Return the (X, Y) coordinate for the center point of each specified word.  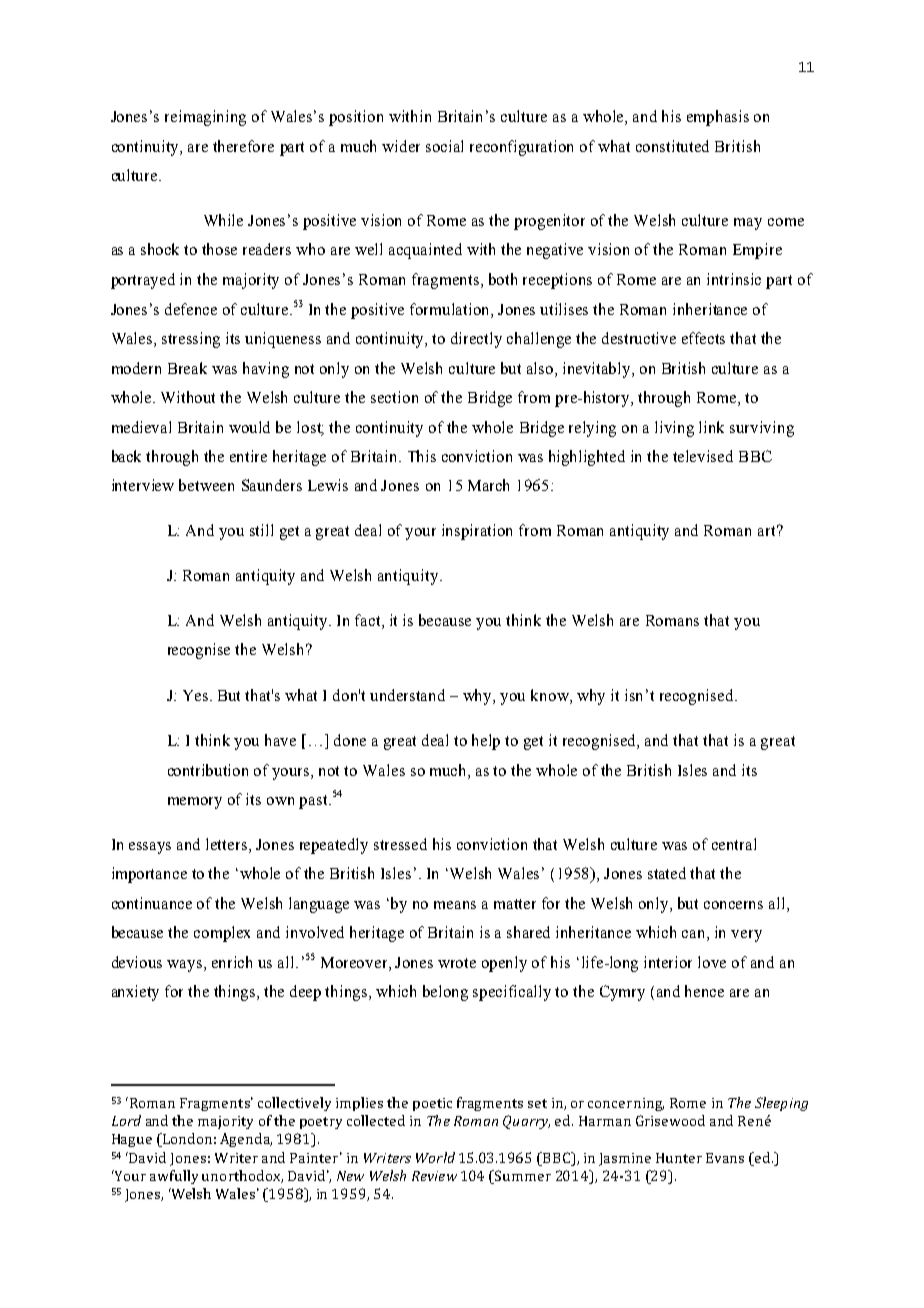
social (444, 146)
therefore (243, 146)
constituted (672, 146)
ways (186, 966)
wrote (457, 963)
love (712, 962)
